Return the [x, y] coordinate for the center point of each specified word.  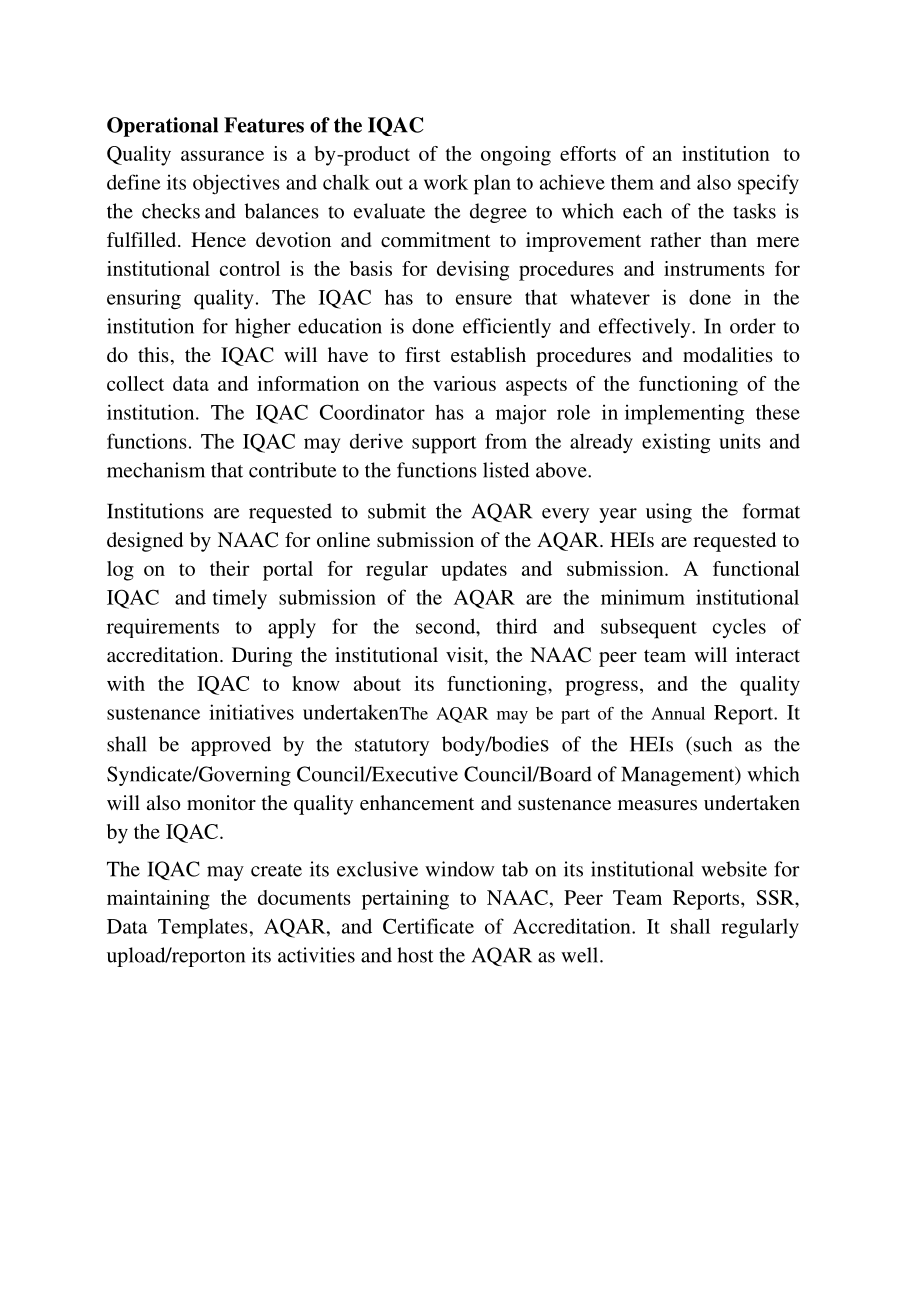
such [711, 744]
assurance [222, 155]
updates [474, 571]
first [423, 354]
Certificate [428, 926]
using [669, 513]
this [153, 354]
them [632, 182]
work [446, 182]
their [229, 568]
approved [231, 746]
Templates [203, 929]
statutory [392, 747]
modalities [728, 354]
